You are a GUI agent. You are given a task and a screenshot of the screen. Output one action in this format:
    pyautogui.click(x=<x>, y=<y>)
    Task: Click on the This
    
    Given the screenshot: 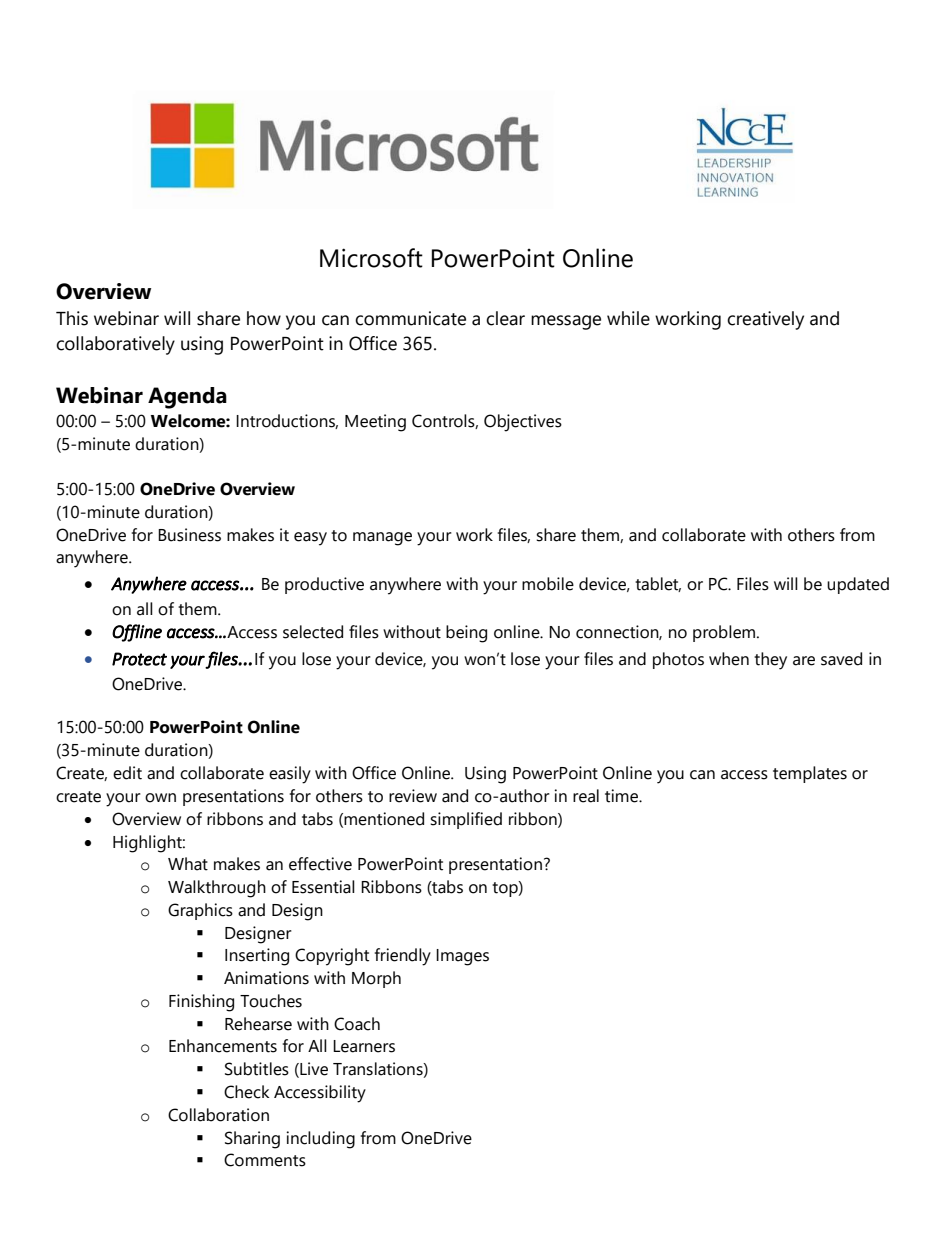 What is the action you would take?
    pyautogui.click(x=72, y=318)
